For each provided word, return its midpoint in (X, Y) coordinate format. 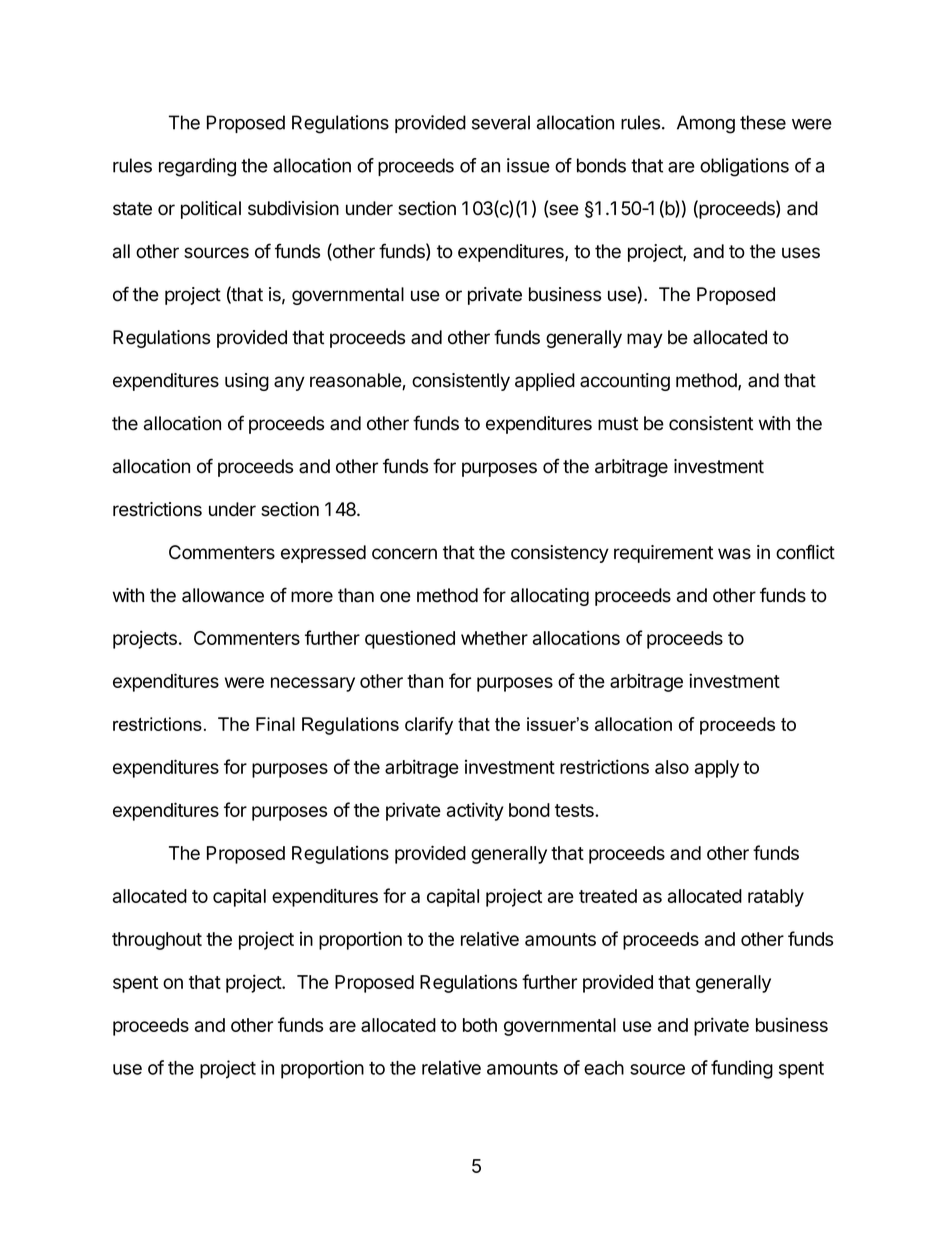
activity (475, 811)
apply (717, 769)
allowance (223, 595)
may (645, 340)
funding (742, 1069)
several (501, 122)
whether (494, 638)
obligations (744, 167)
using (247, 382)
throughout (157, 941)
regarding (197, 167)
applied (545, 382)
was (734, 554)
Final (275, 724)
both (480, 1025)
